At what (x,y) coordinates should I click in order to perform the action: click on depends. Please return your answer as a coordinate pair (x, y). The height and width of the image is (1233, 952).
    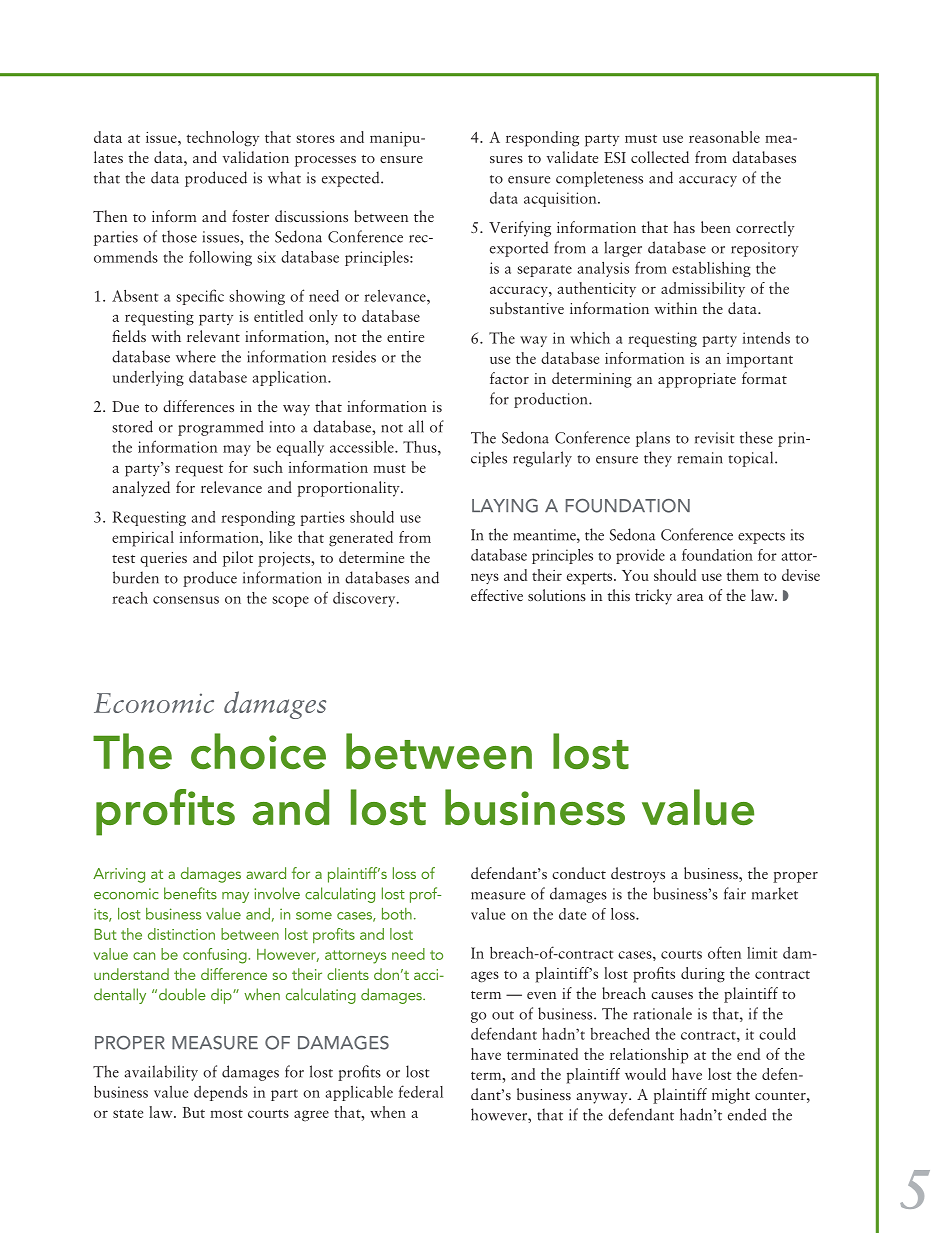
    Looking at the image, I should click on (221, 1093).
